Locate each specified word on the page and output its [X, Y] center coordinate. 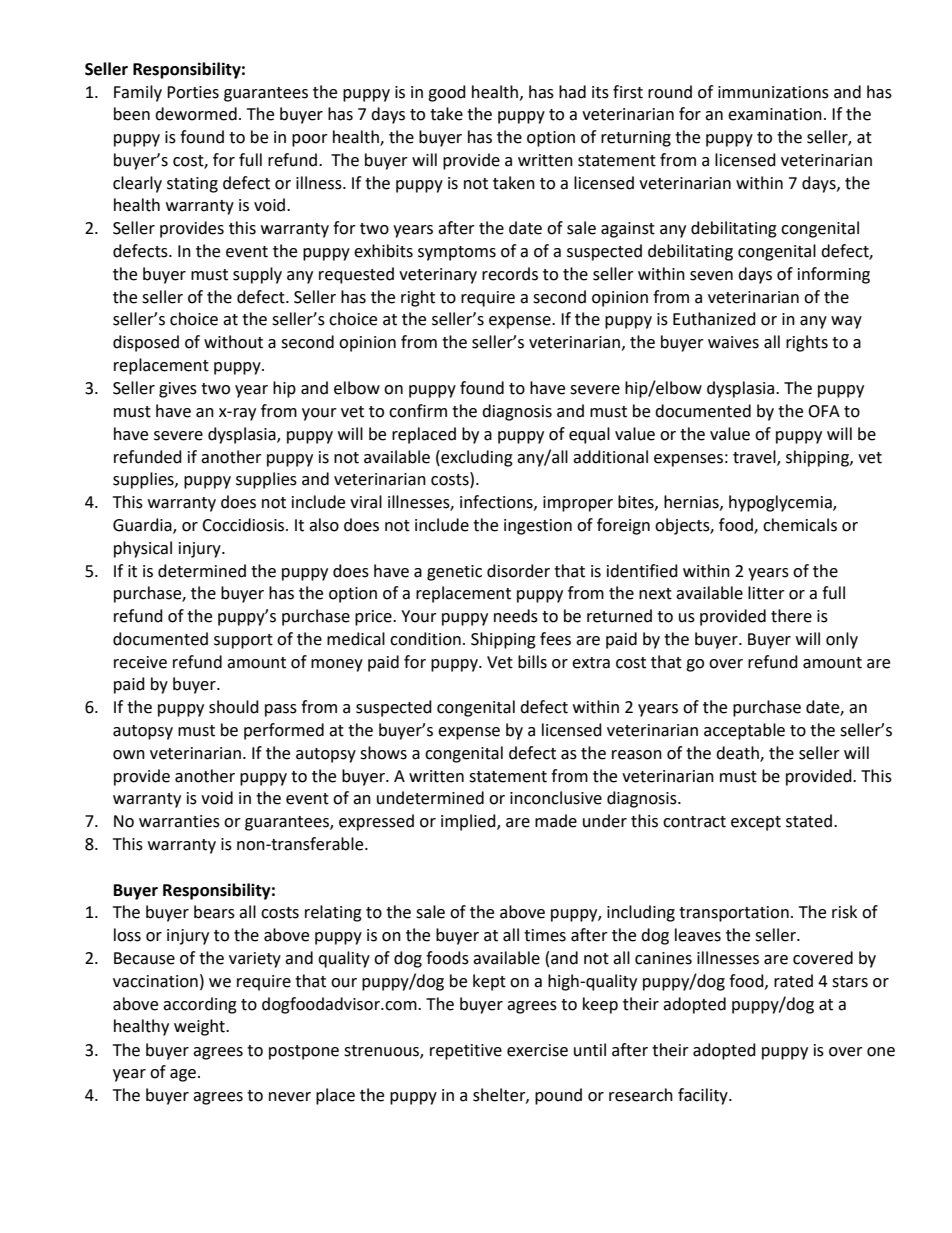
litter [766, 593]
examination [775, 114]
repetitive [466, 1052]
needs [516, 616]
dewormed [196, 114]
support [243, 641]
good [447, 93]
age [183, 1075]
